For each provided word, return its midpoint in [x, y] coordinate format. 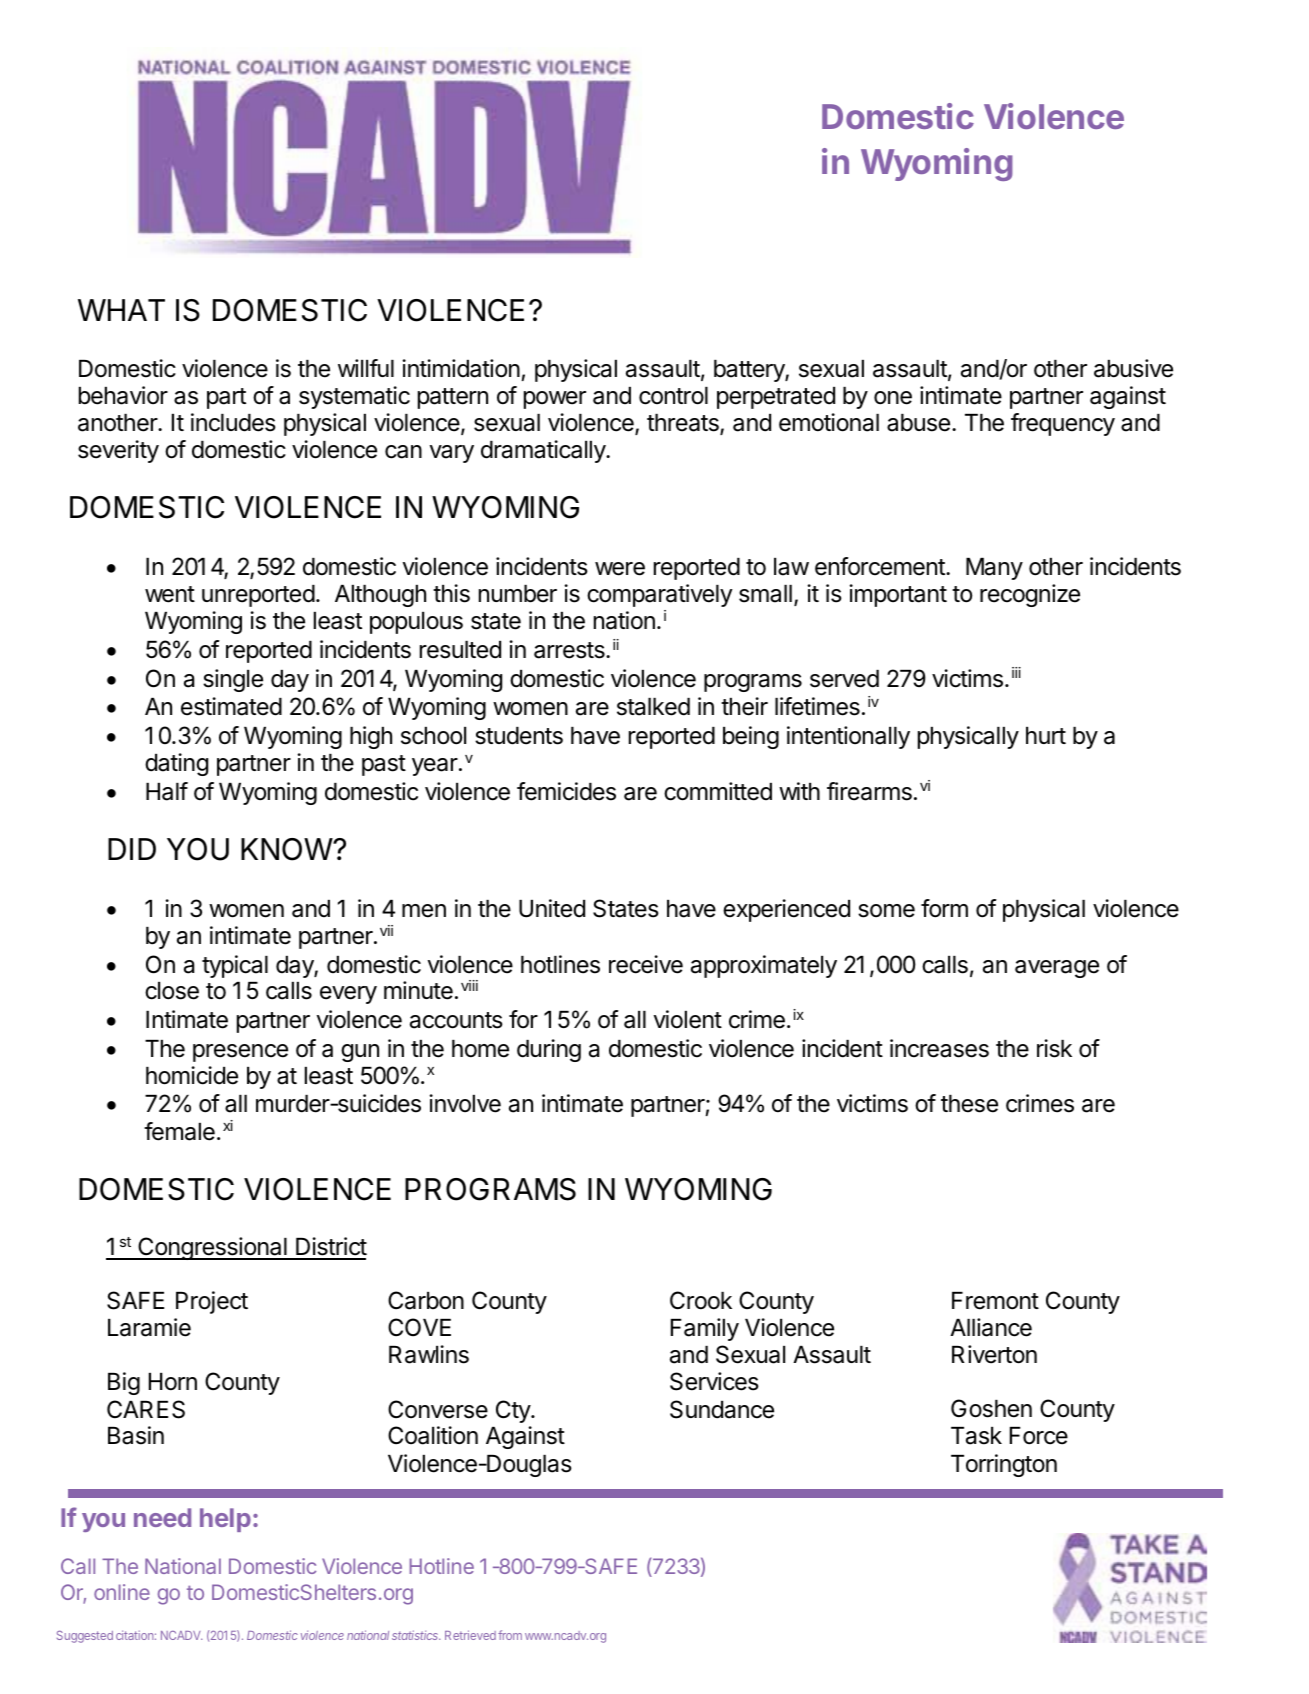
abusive [1133, 368]
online [122, 1592]
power [555, 400]
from [510, 1635]
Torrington [1004, 1465]
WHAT [121, 310]
